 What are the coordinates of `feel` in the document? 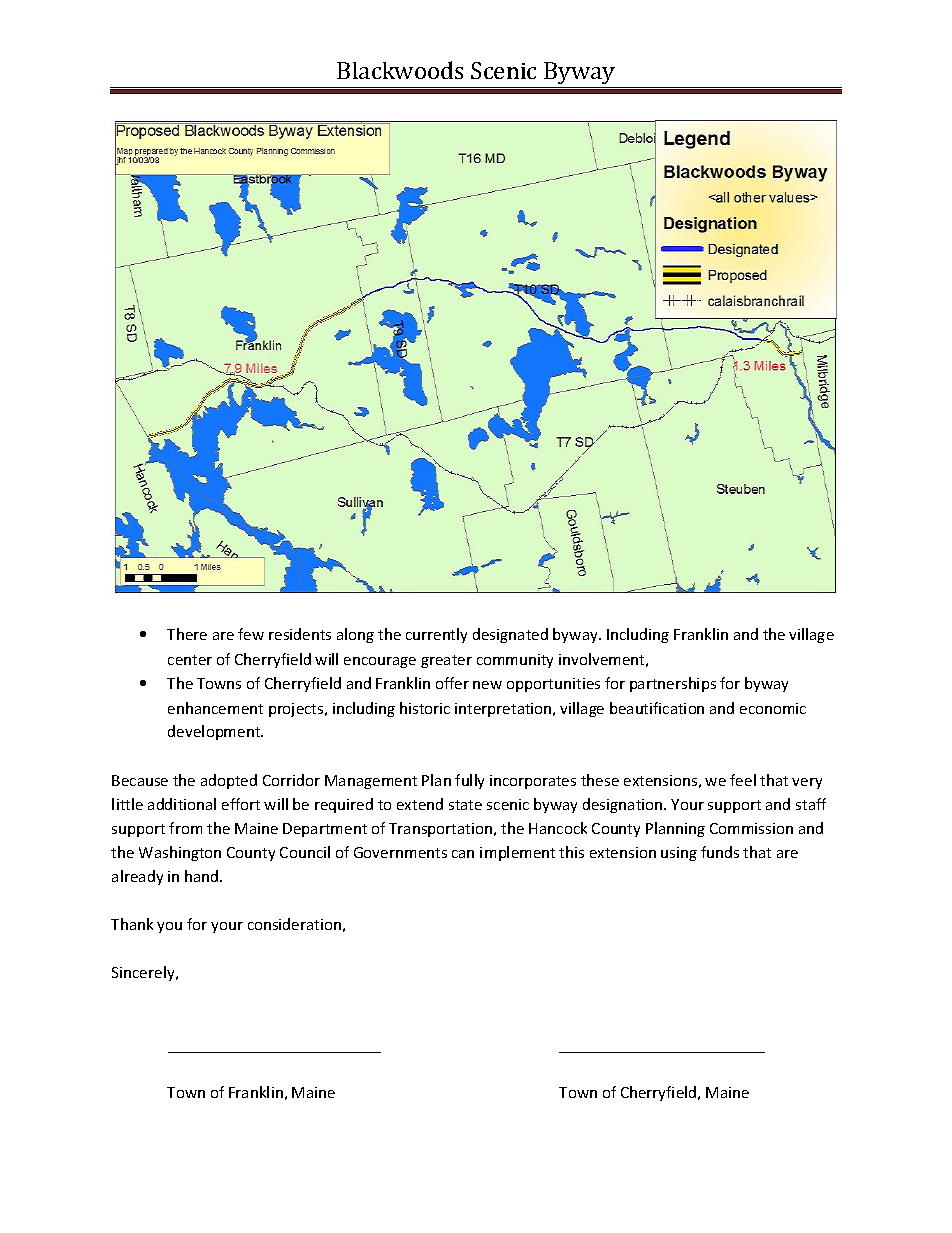 It's located at (743, 780).
